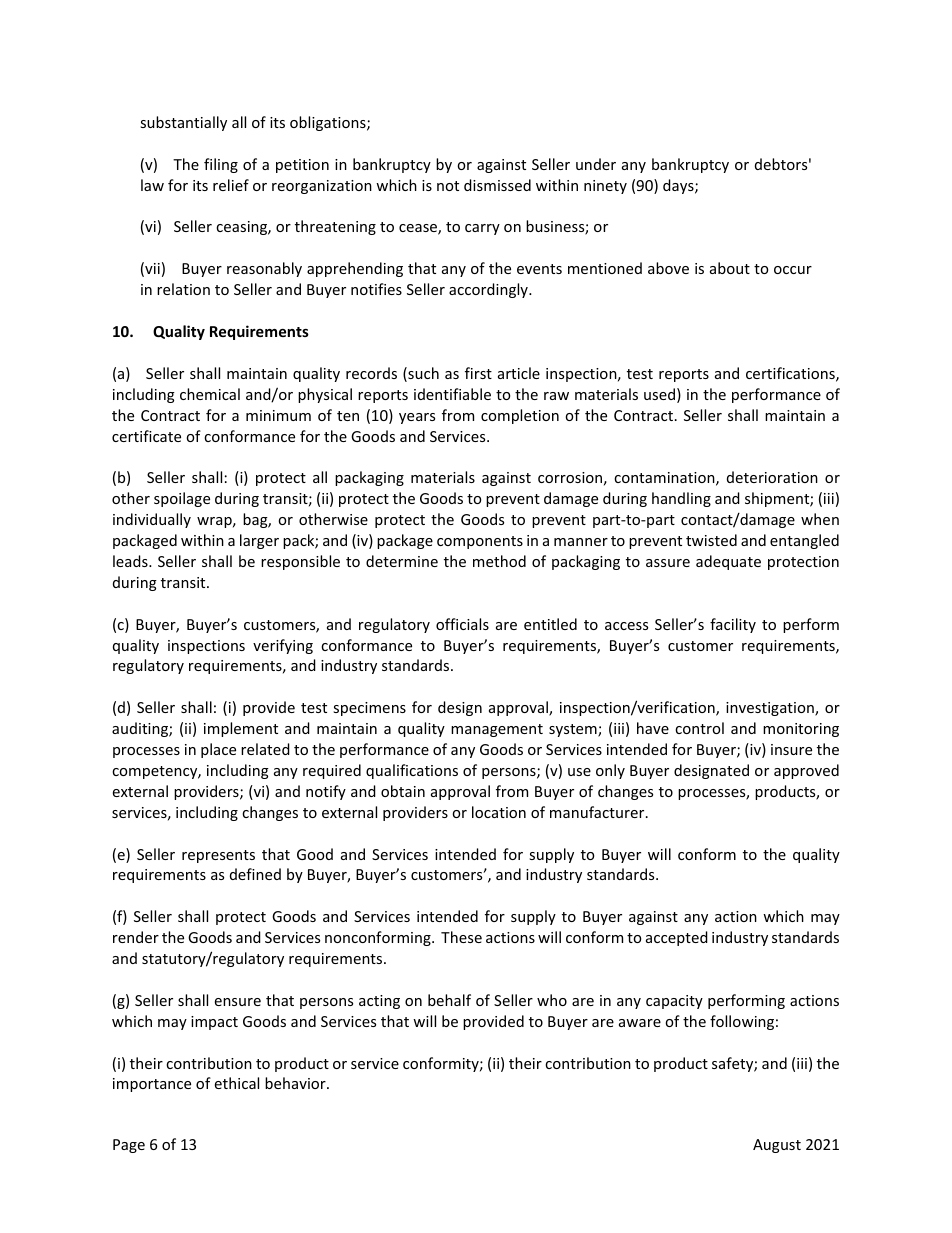 This page has width=952, height=1233. I want to click on deterioration, so click(772, 477).
